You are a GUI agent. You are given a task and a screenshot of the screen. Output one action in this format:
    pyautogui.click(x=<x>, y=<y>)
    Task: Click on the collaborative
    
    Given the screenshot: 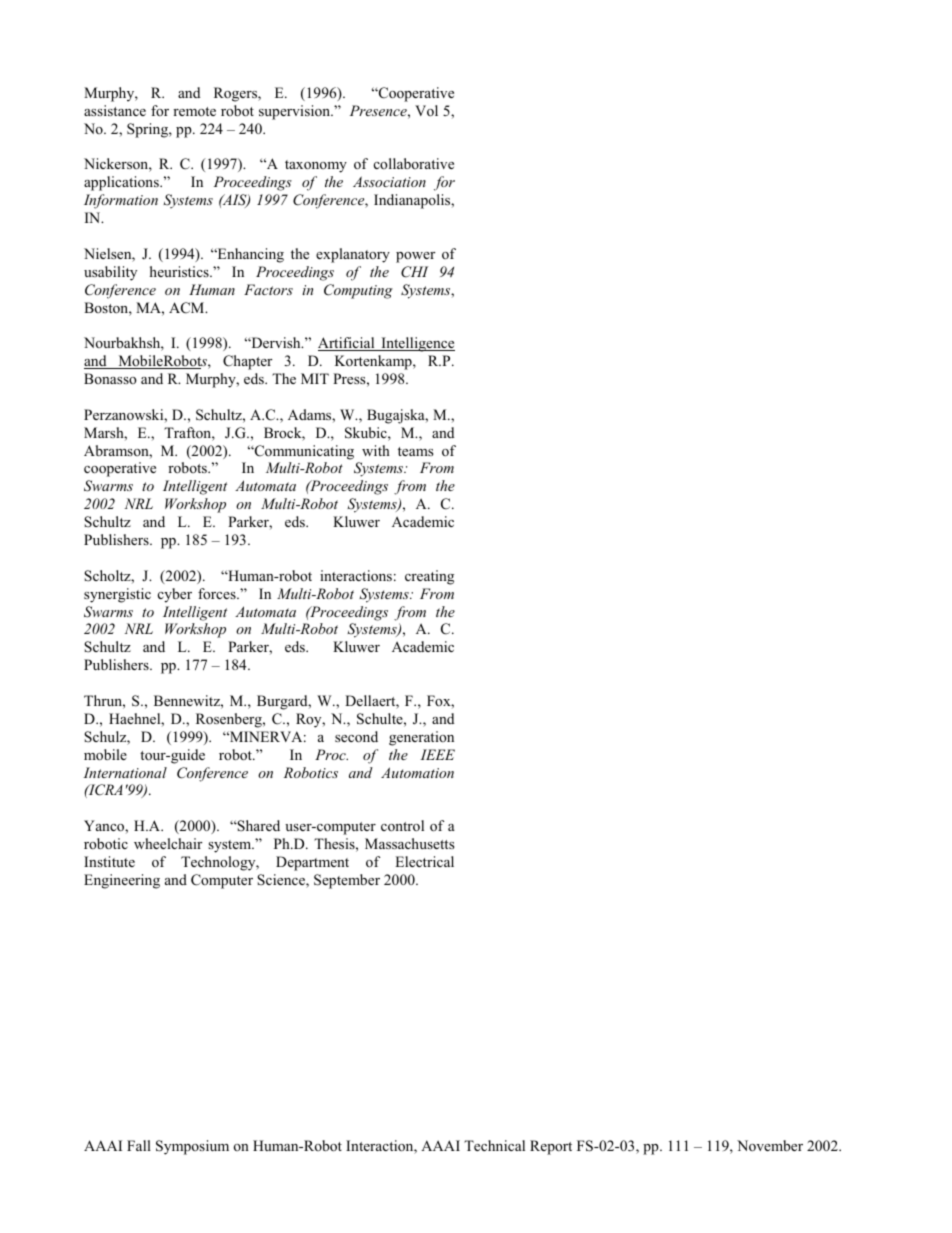 What is the action you would take?
    pyautogui.click(x=414, y=163)
